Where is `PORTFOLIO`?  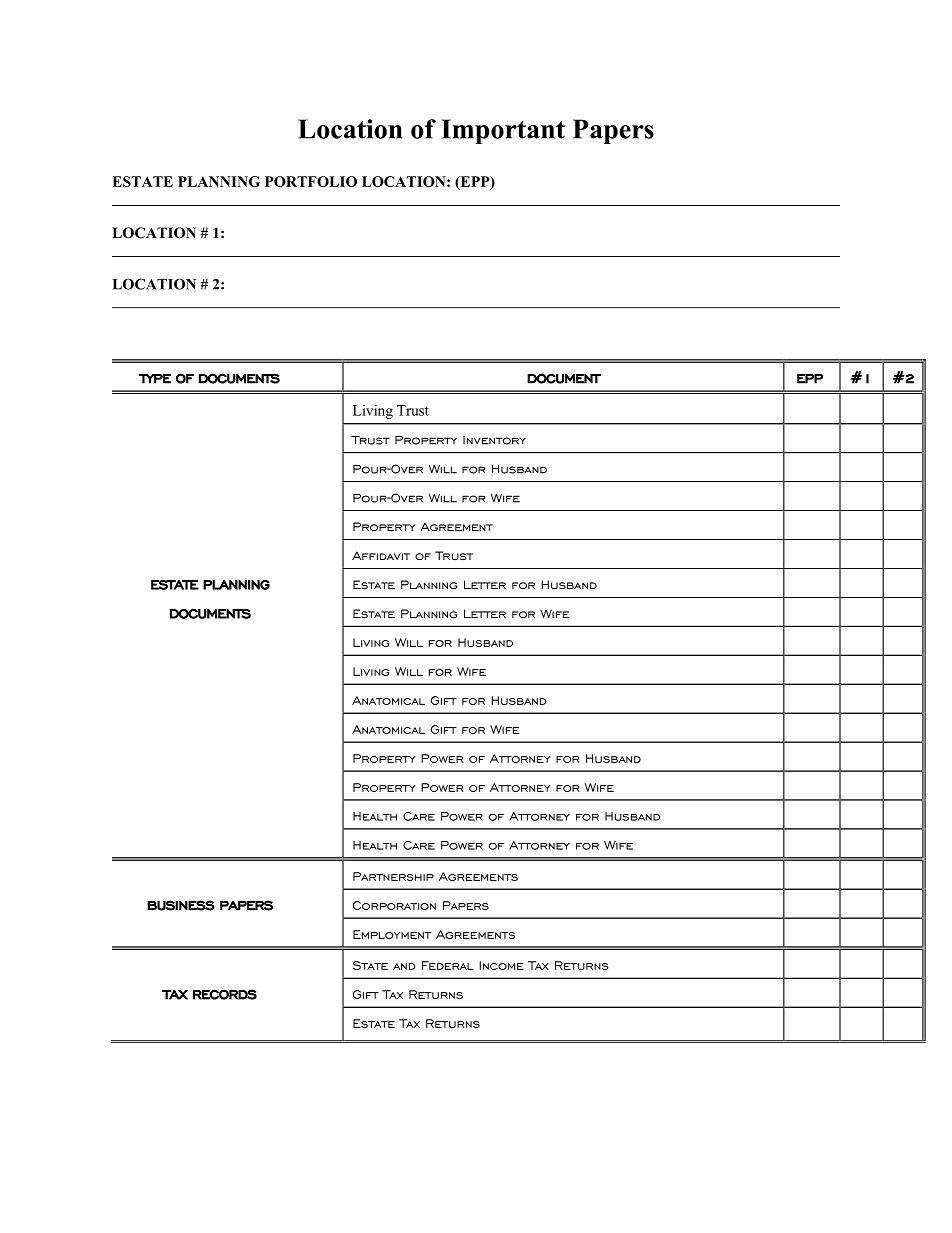
PORTFOLIO is located at coordinates (311, 181).
